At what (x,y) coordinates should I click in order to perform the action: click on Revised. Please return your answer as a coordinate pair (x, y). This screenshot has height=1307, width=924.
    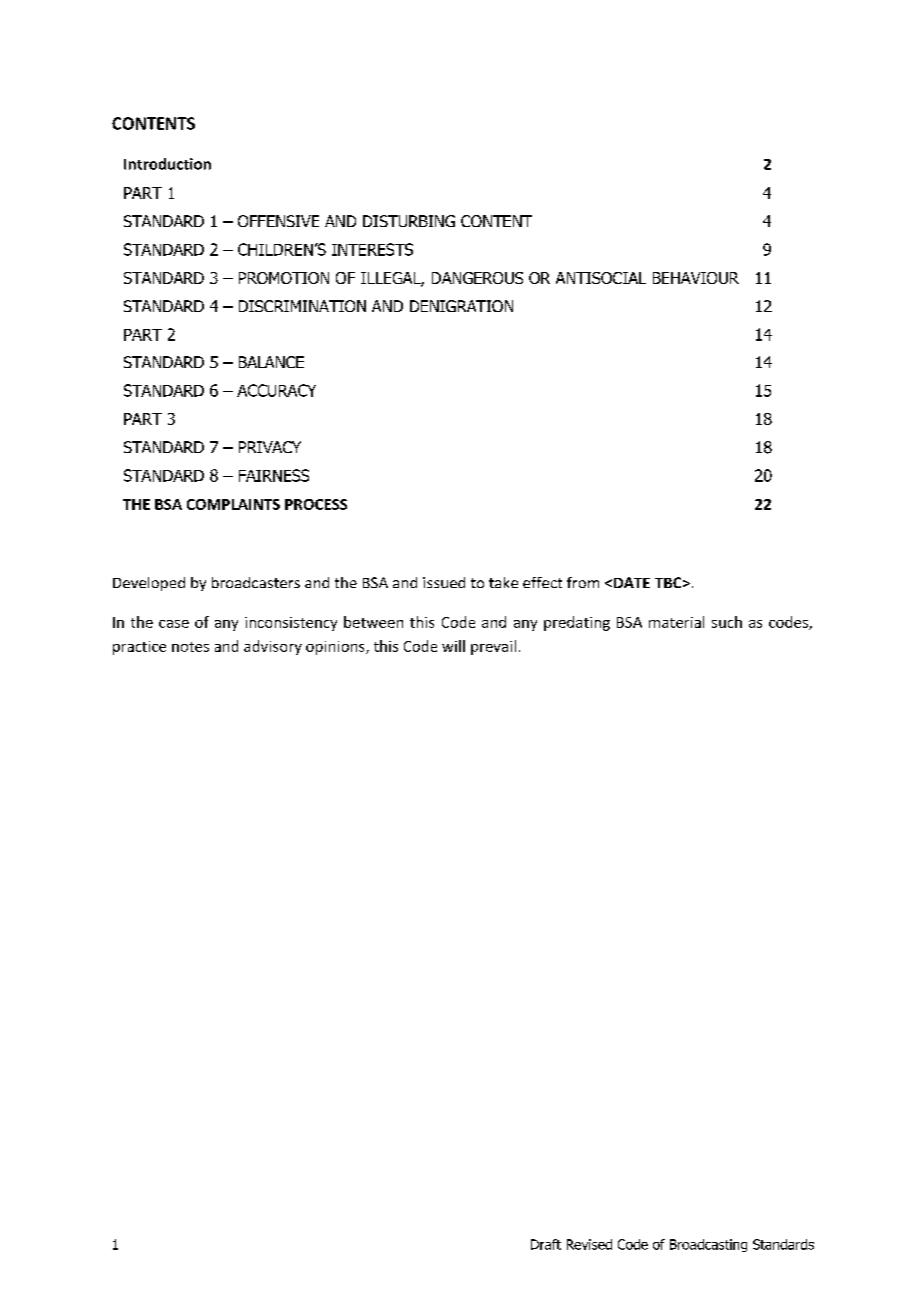
    Looking at the image, I should click on (589, 1244).
